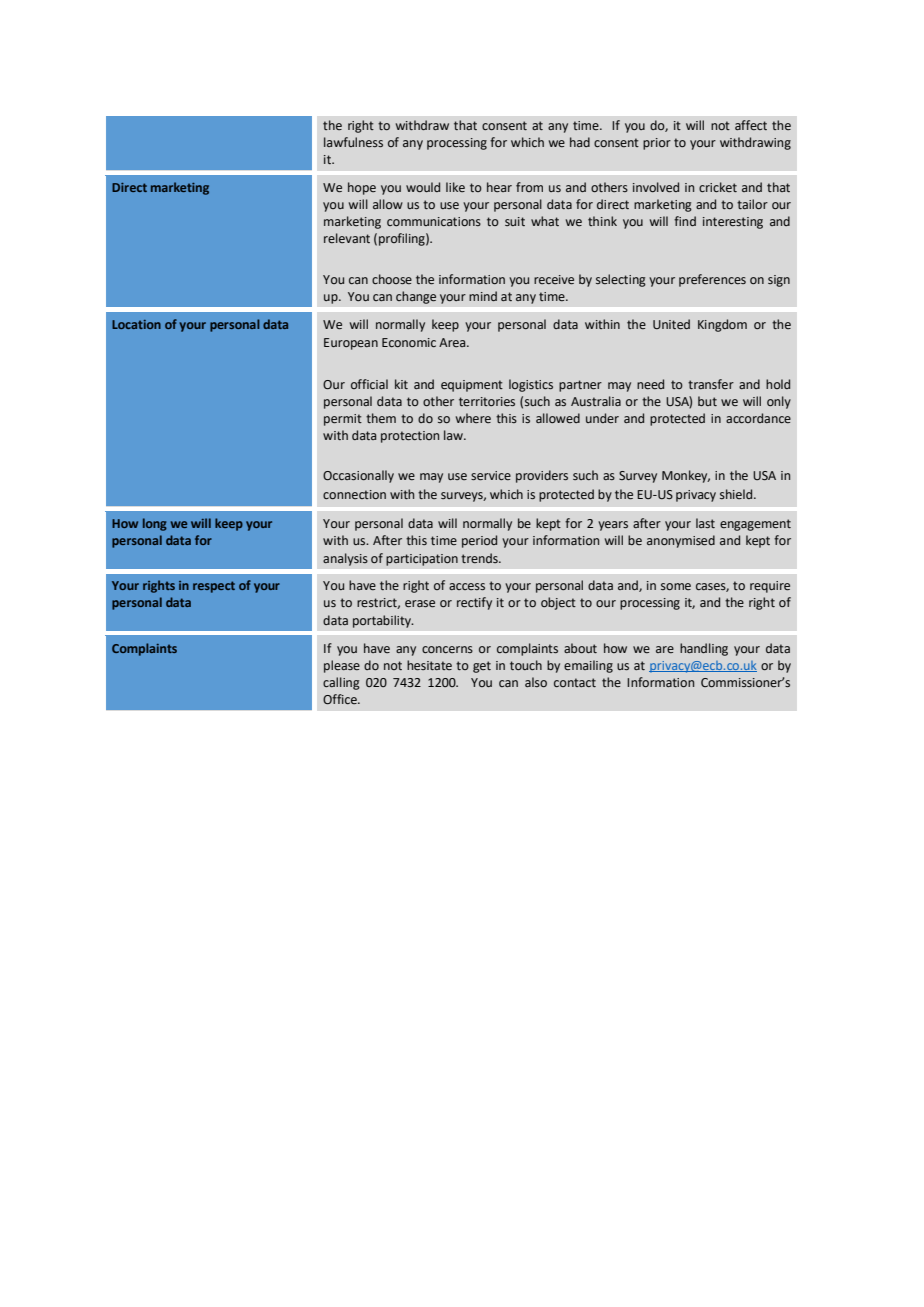 This page has height=1307, width=924. Describe the element at coordinates (657, 144) in the page. I see `prior` at that location.
